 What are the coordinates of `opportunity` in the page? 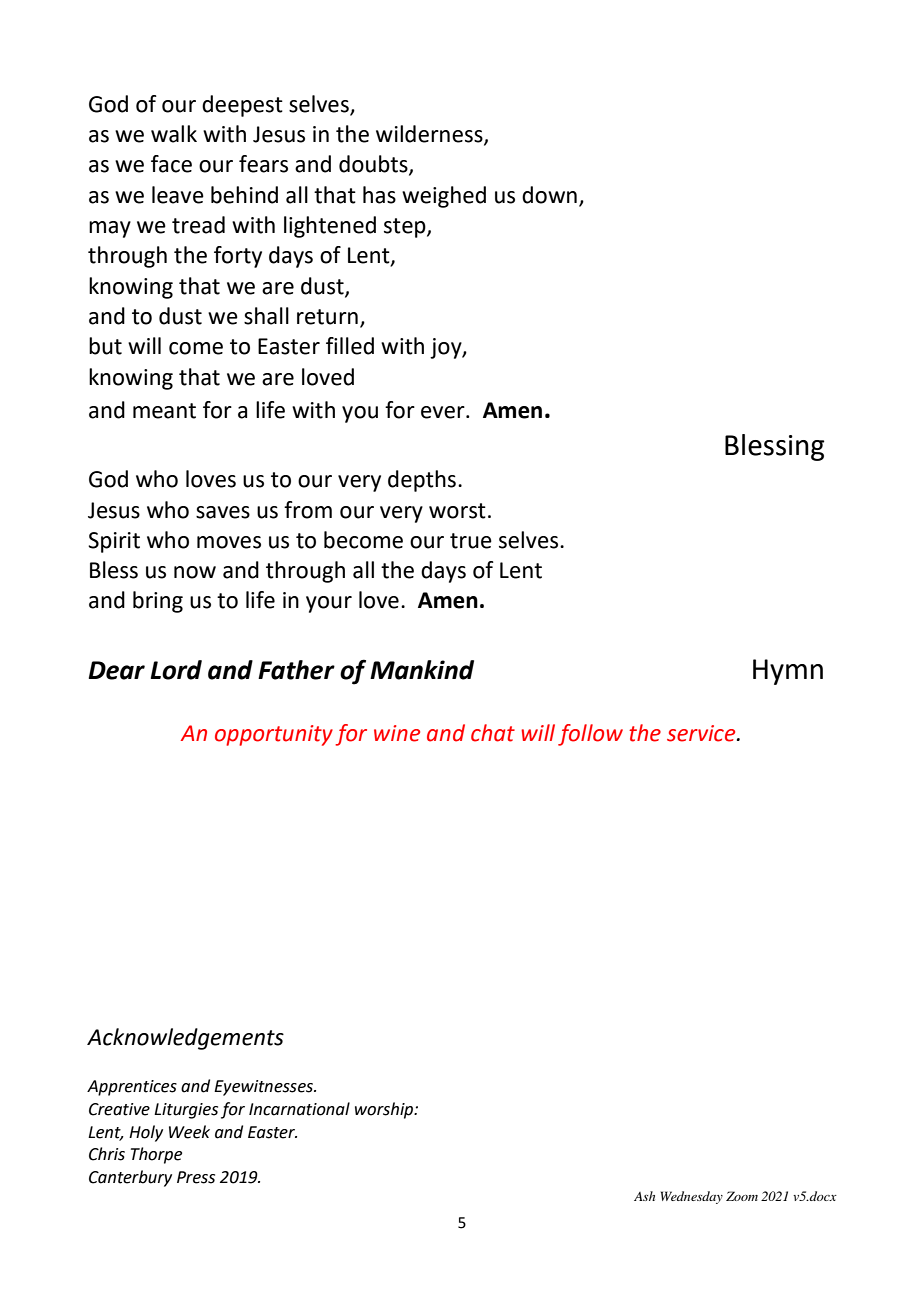 It's located at (274, 735).
